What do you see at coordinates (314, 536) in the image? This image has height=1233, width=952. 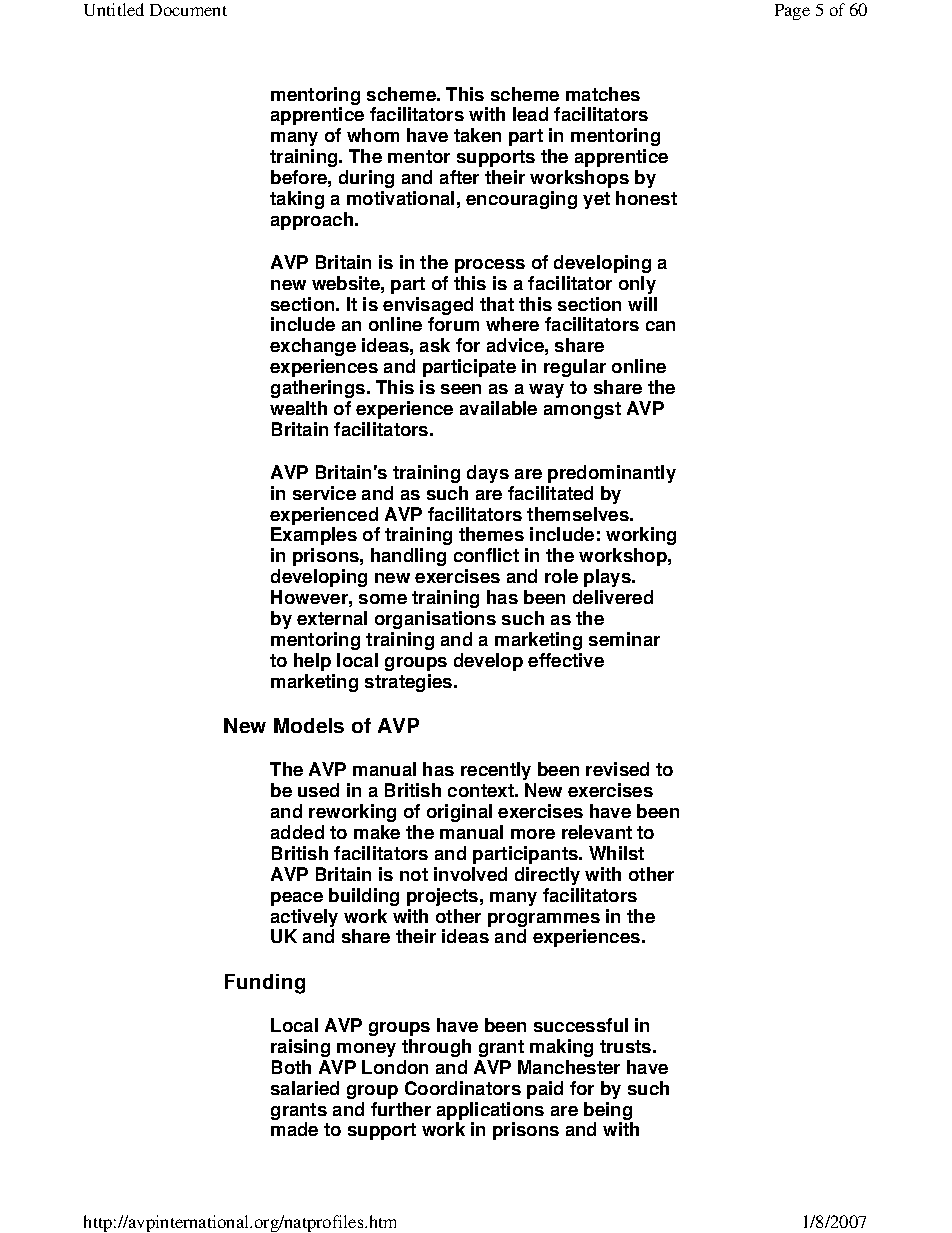 I see `Examples` at bounding box center [314, 536].
